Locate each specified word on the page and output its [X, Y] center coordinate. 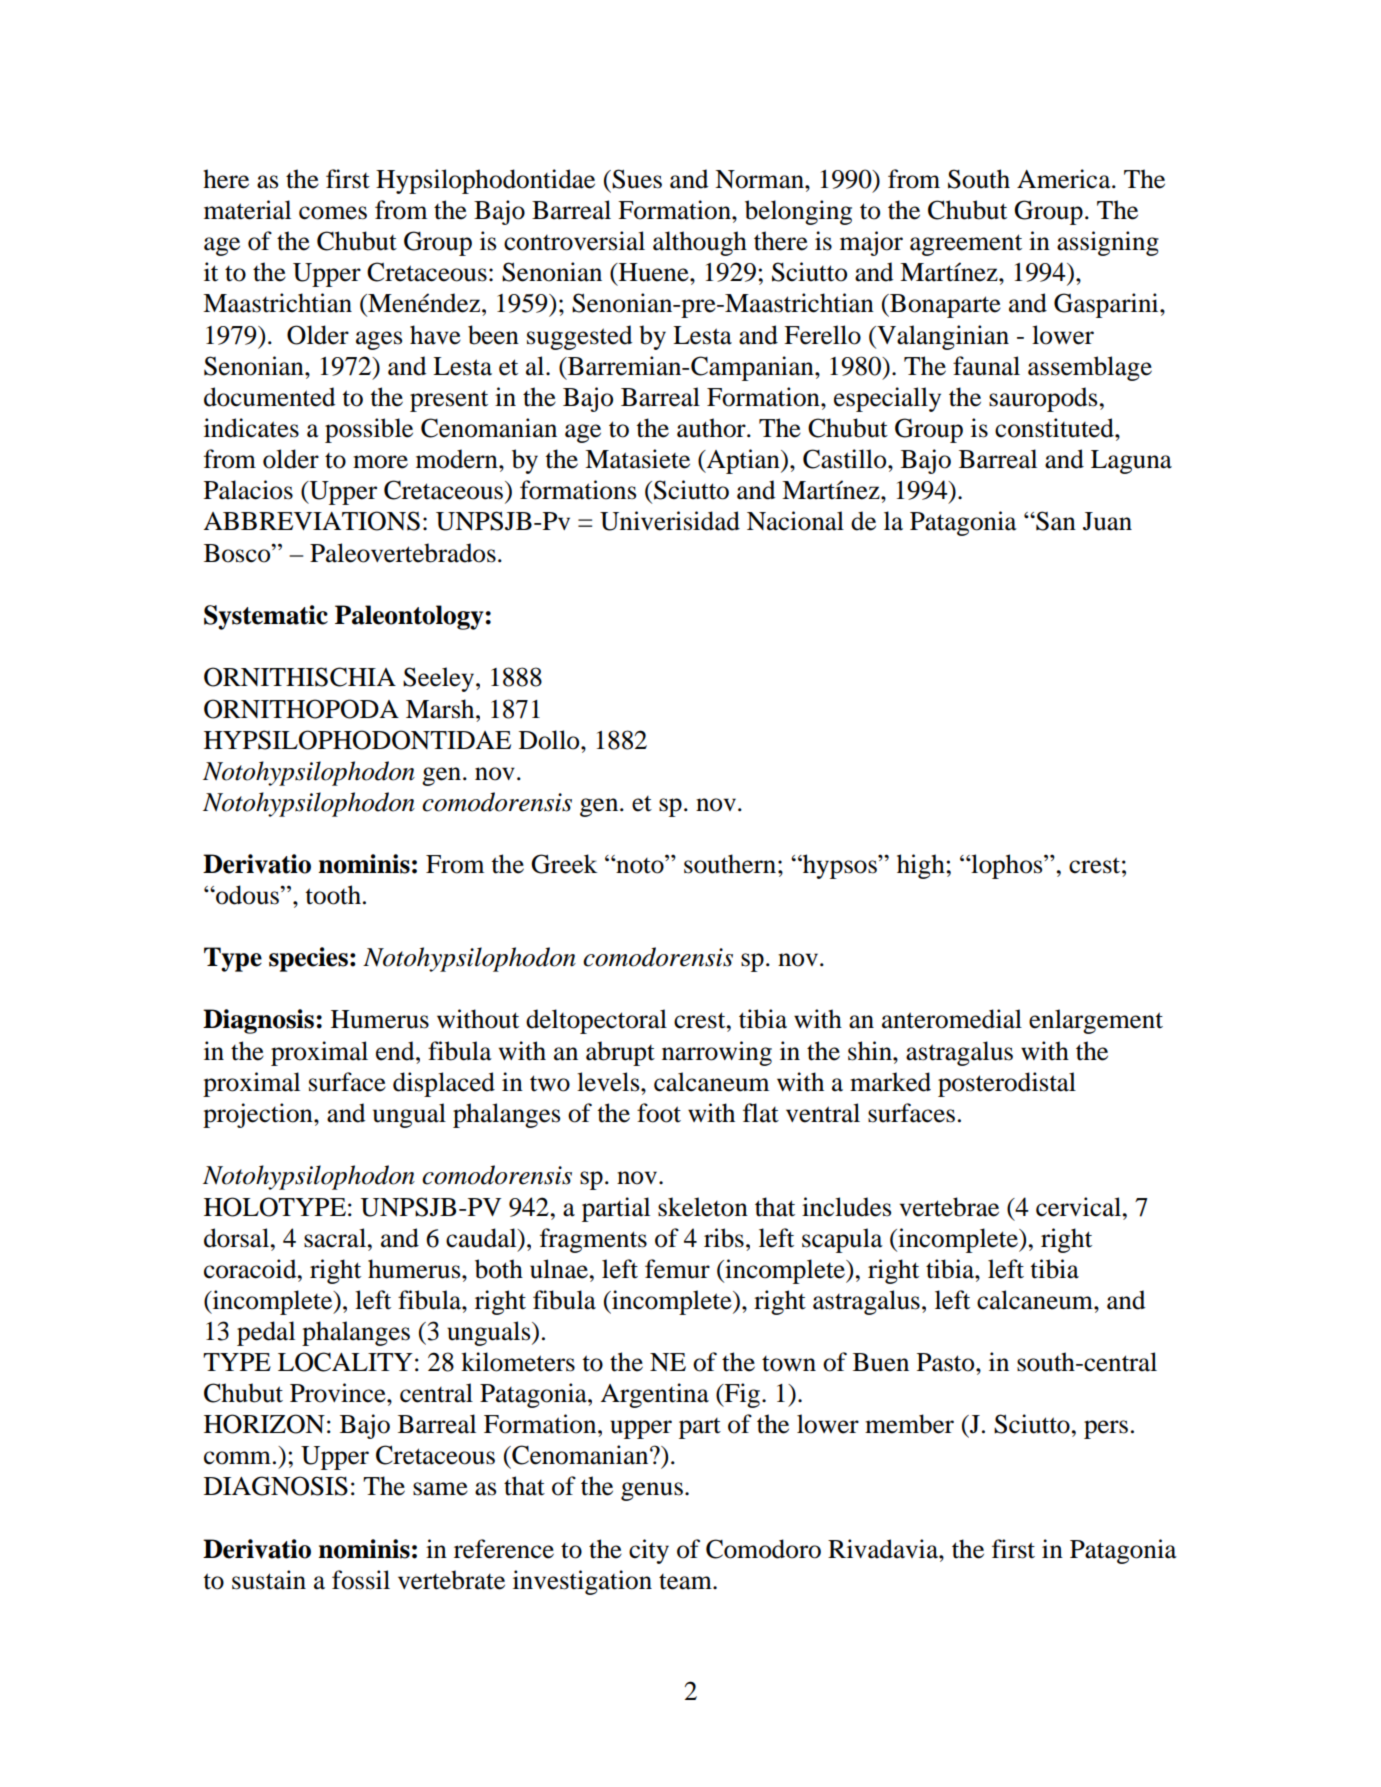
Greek [564, 864]
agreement [966, 245]
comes [333, 213]
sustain [269, 1580]
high [922, 866]
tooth [333, 895]
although [700, 243]
